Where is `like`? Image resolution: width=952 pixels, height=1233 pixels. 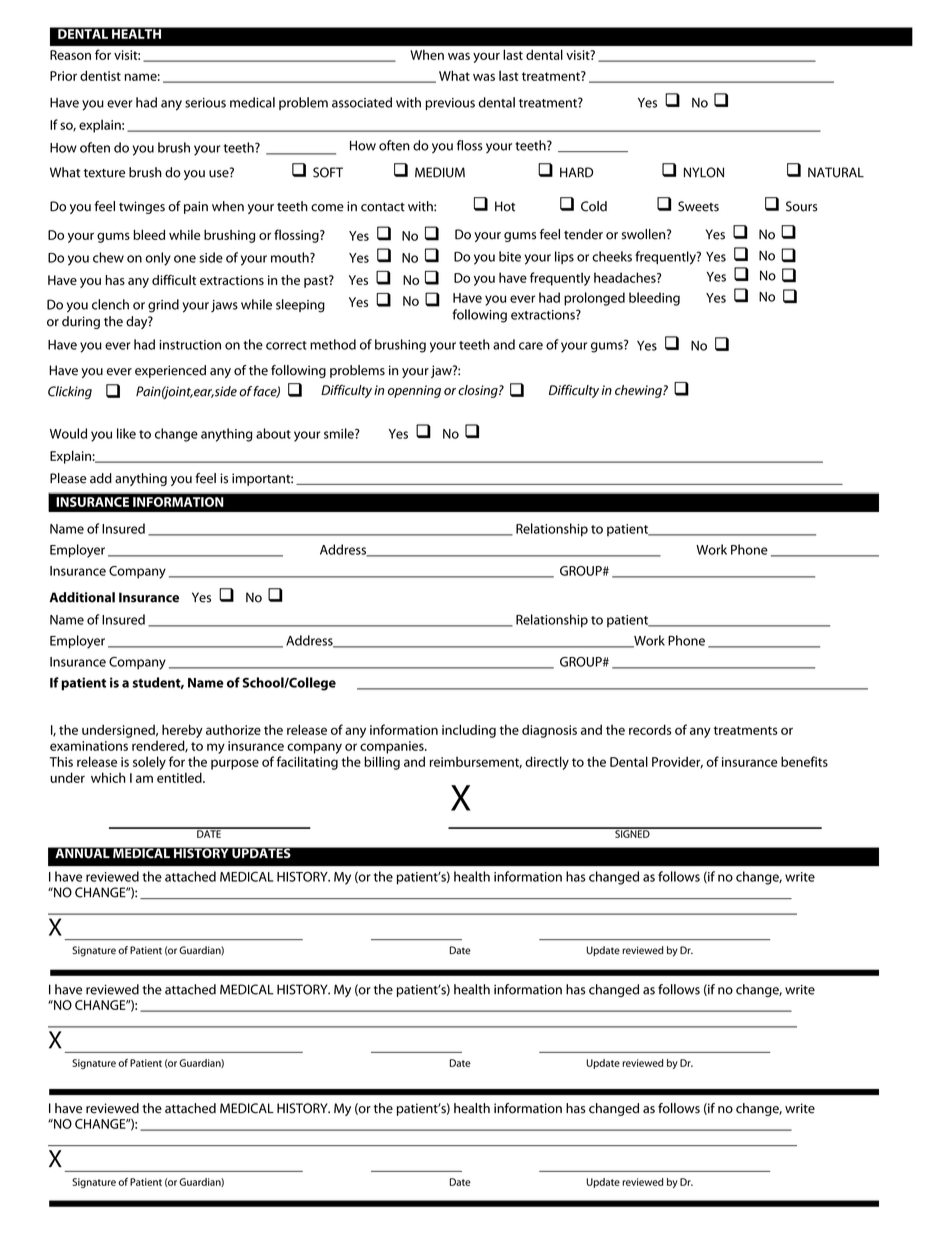
like is located at coordinates (126, 433).
